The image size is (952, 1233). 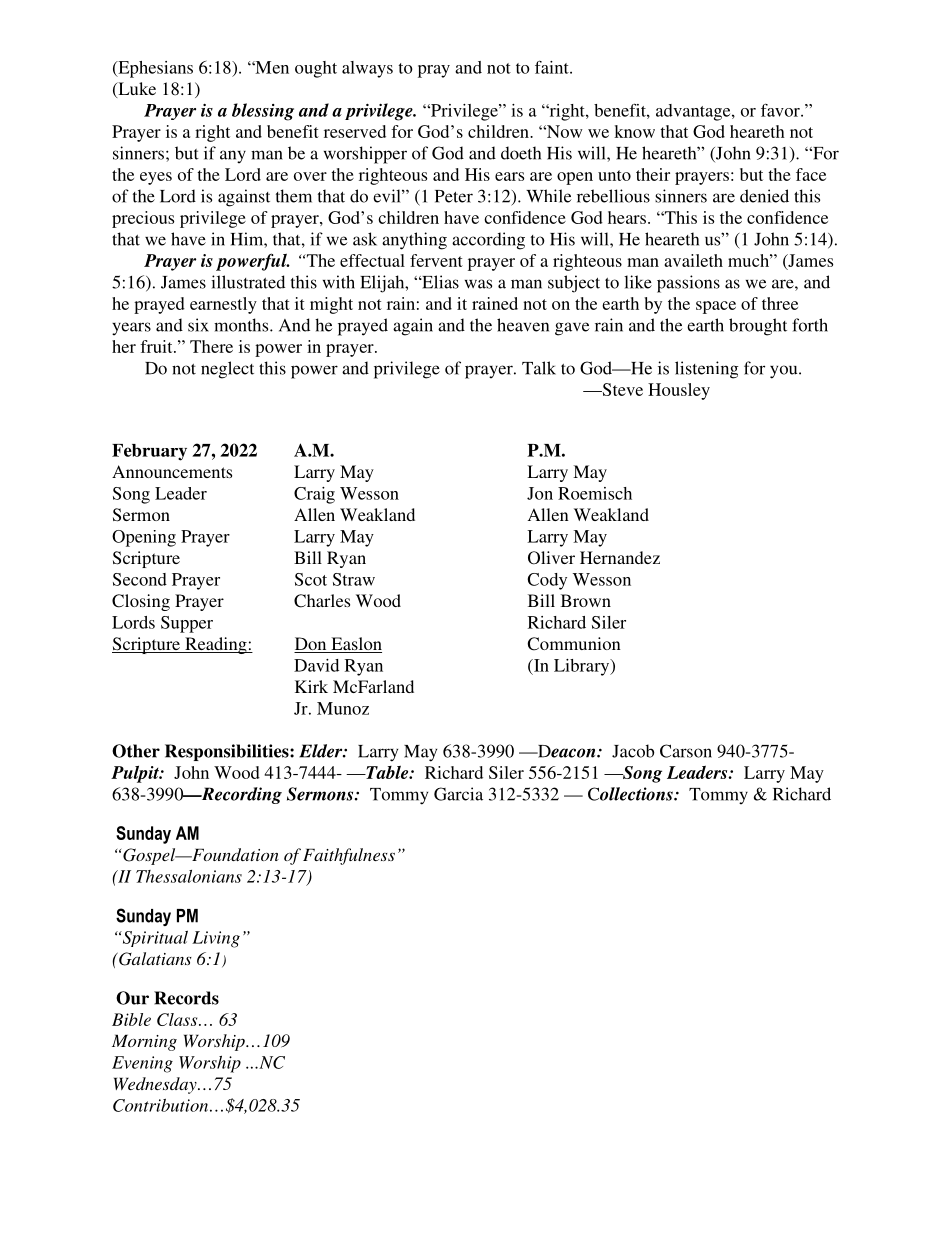 I want to click on favor, so click(x=781, y=110).
